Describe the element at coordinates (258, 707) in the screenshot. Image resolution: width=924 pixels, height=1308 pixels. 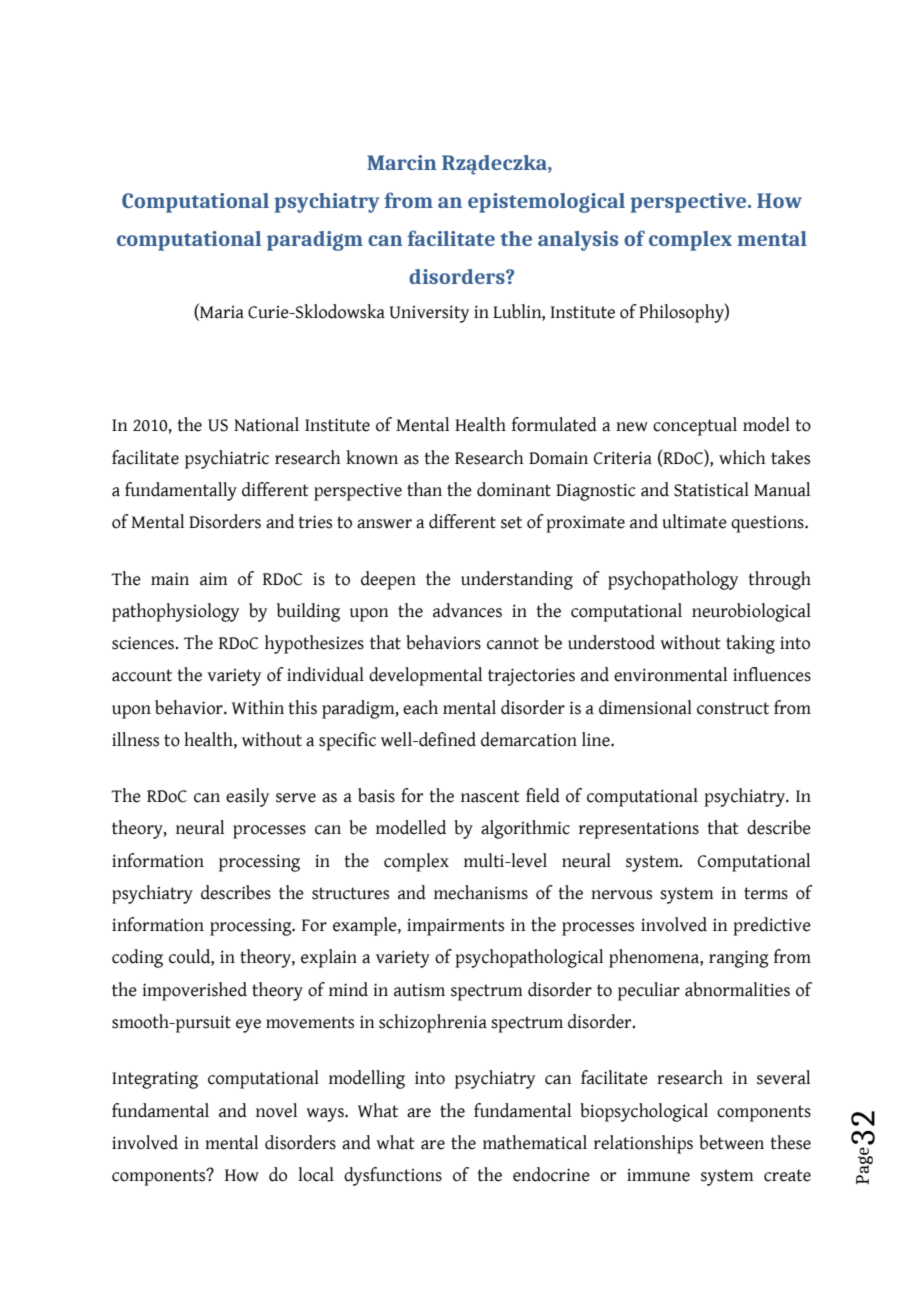
I see `Within` at that location.
